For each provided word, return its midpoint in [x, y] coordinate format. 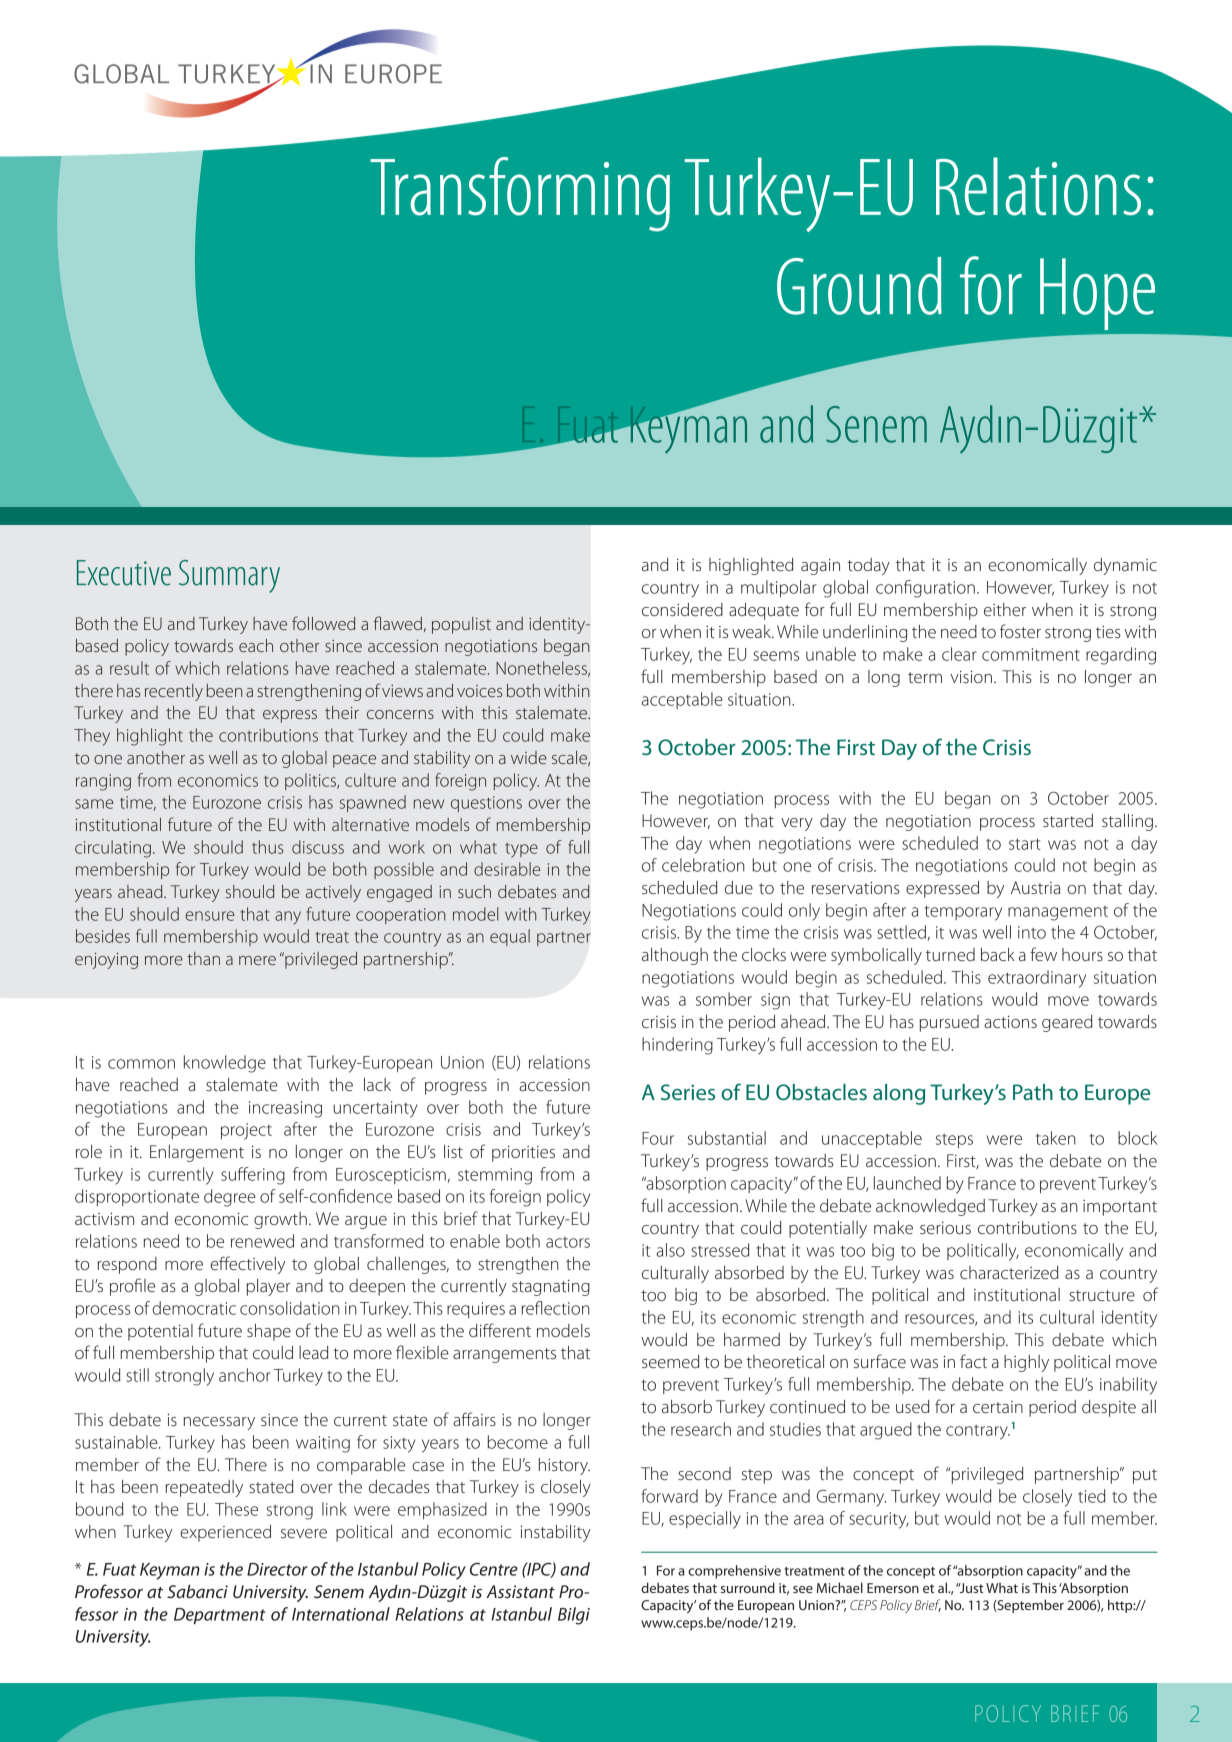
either [1005, 609]
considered [682, 609]
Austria [1035, 887]
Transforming [520, 194]
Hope [1097, 294]
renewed [262, 1241]
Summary [229, 576]
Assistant [520, 1591]
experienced [225, 1533]
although [675, 956]
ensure [210, 916]
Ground [859, 286]
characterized [1009, 1272]
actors [568, 1242]
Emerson [893, 1588]
